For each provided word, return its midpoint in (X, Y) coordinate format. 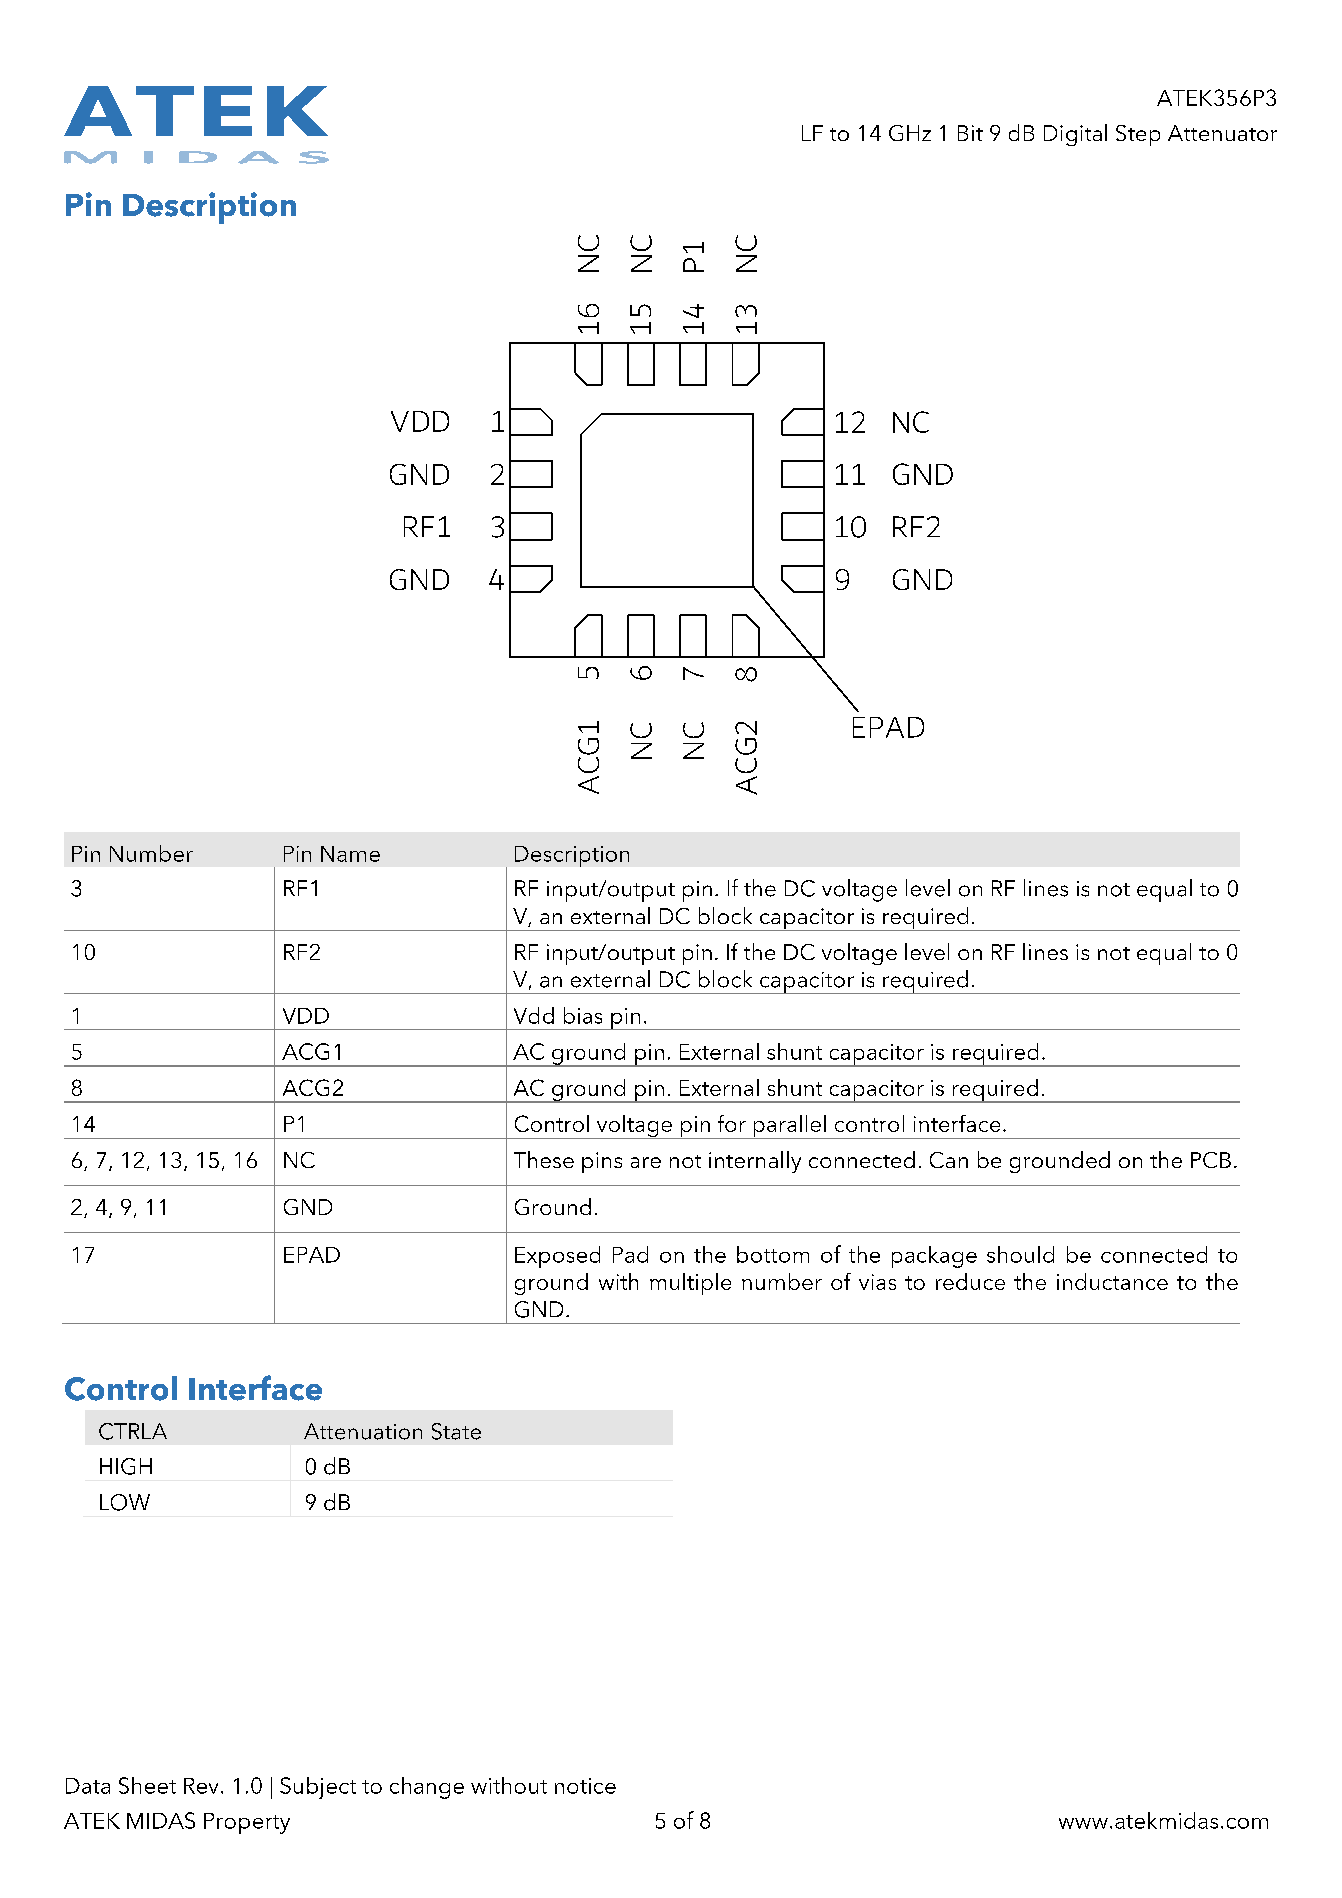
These (544, 1159)
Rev (201, 1786)
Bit (970, 133)
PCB (1211, 1160)
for (732, 1123)
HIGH (126, 1466)
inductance (1112, 1281)
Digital (1075, 135)
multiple (690, 1284)
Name (350, 854)
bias (583, 1015)
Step (1138, 135)
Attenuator (1222, 133)
